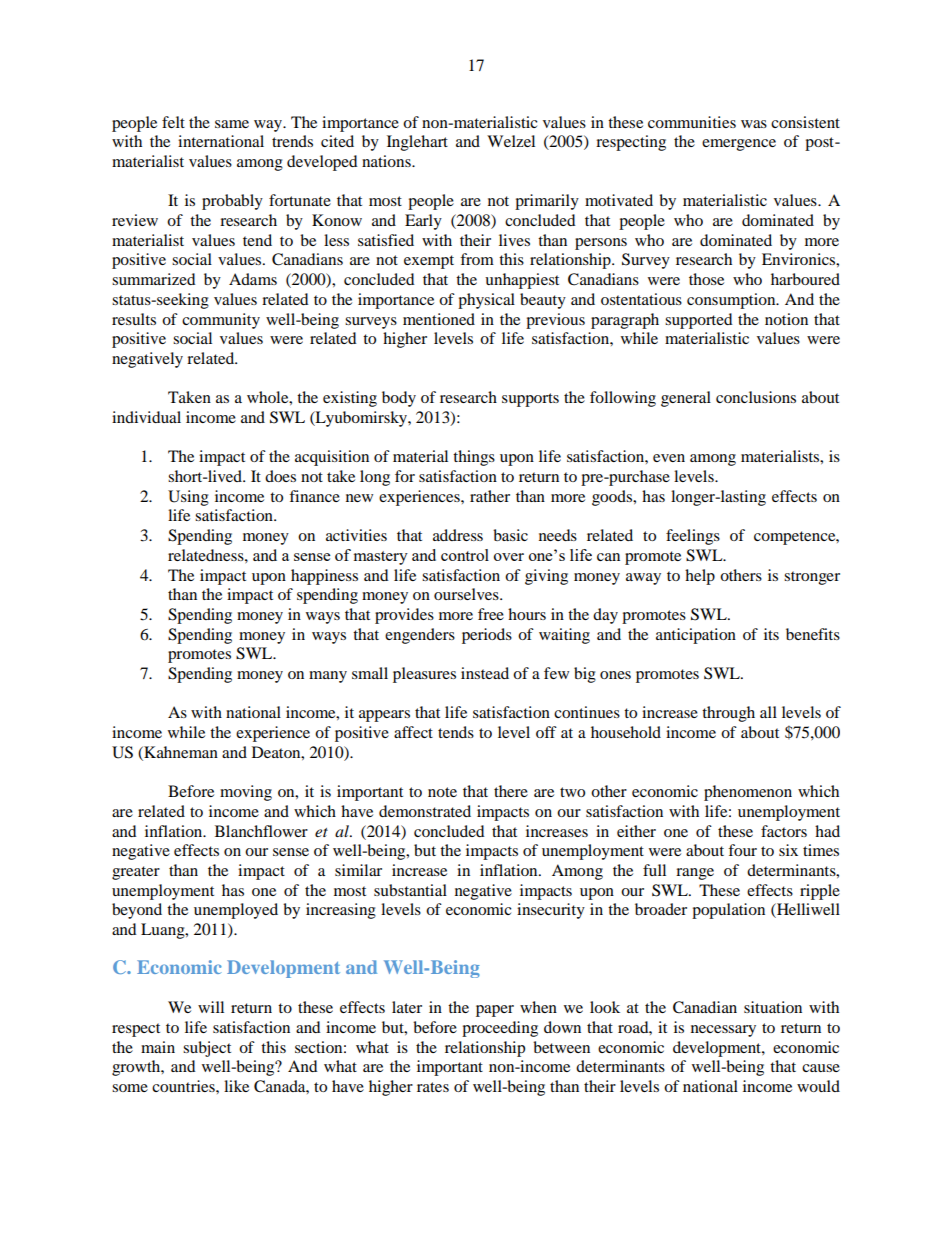  Describe the element at coordinates (739, 145) in the image. I see `emergence` at that location.
